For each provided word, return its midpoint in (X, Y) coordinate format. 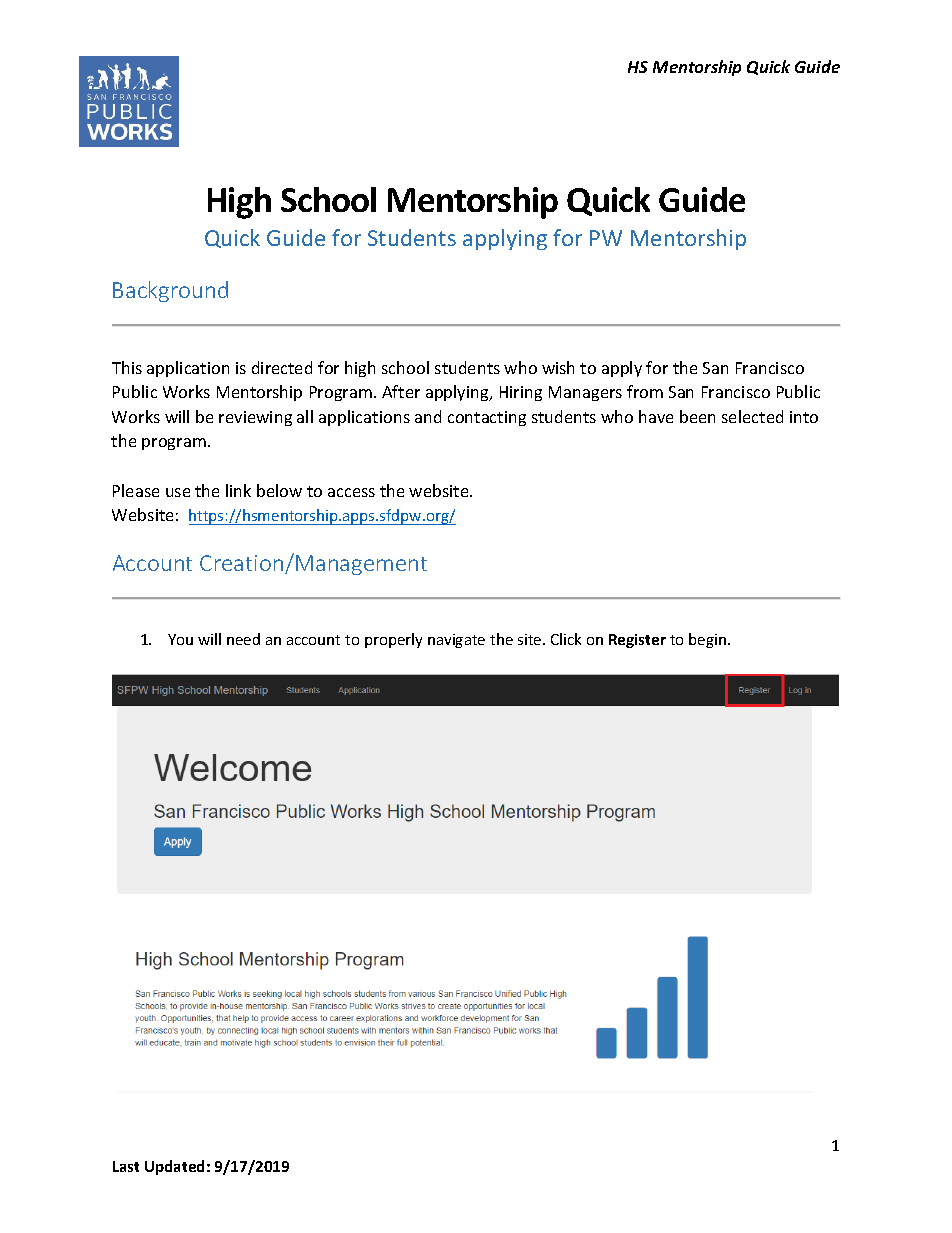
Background (170, 291)
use (178, 492)
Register (637, 641)
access (351, 492)
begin (707, 640)
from (645, 391)
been (697, 416)
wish (558, 367)
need (243, 639)
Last (126, 1166)
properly (393, 640)
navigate (456, 641)
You (180, 639)
